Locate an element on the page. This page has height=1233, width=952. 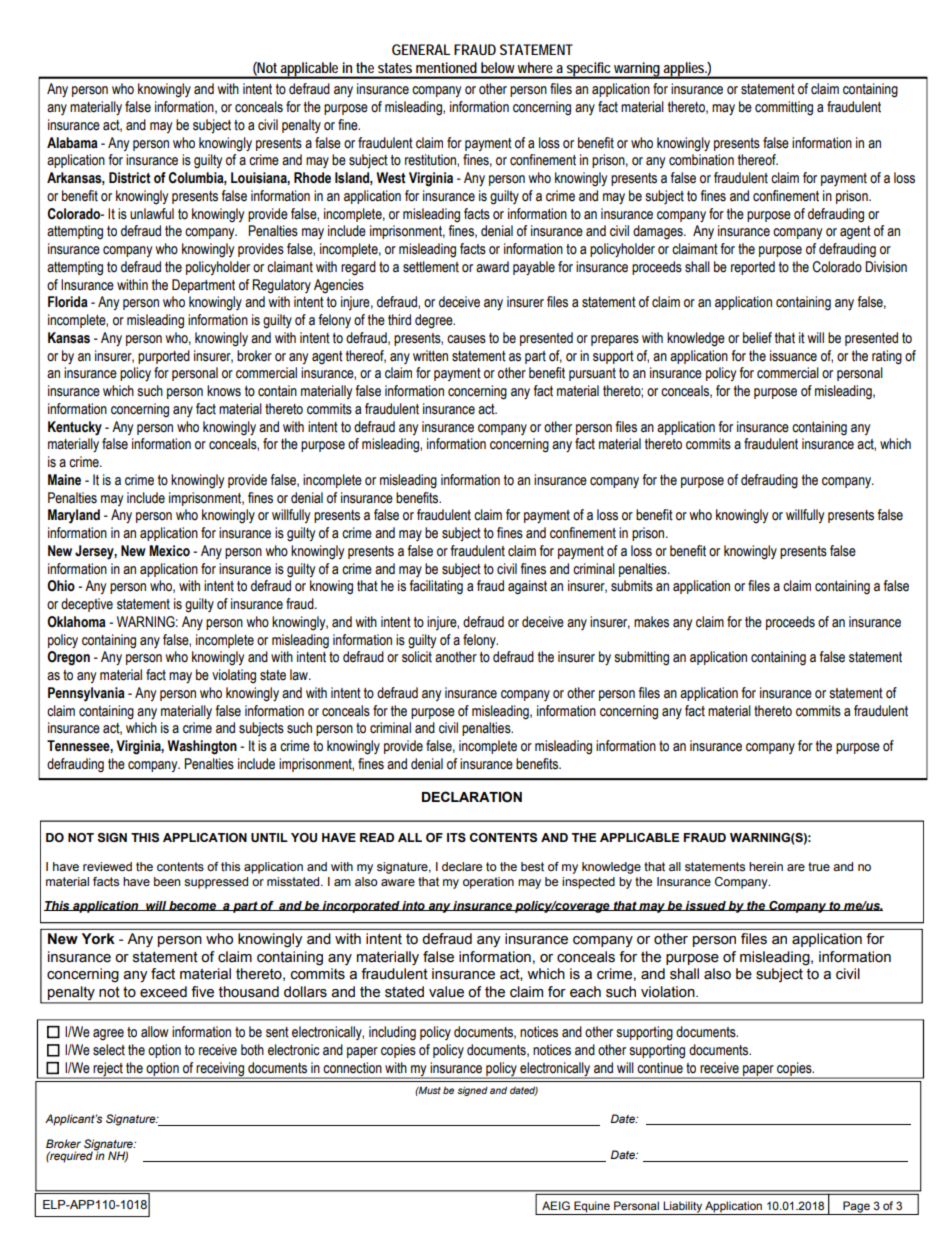
deceptive is located at coordinates (87, 605).
